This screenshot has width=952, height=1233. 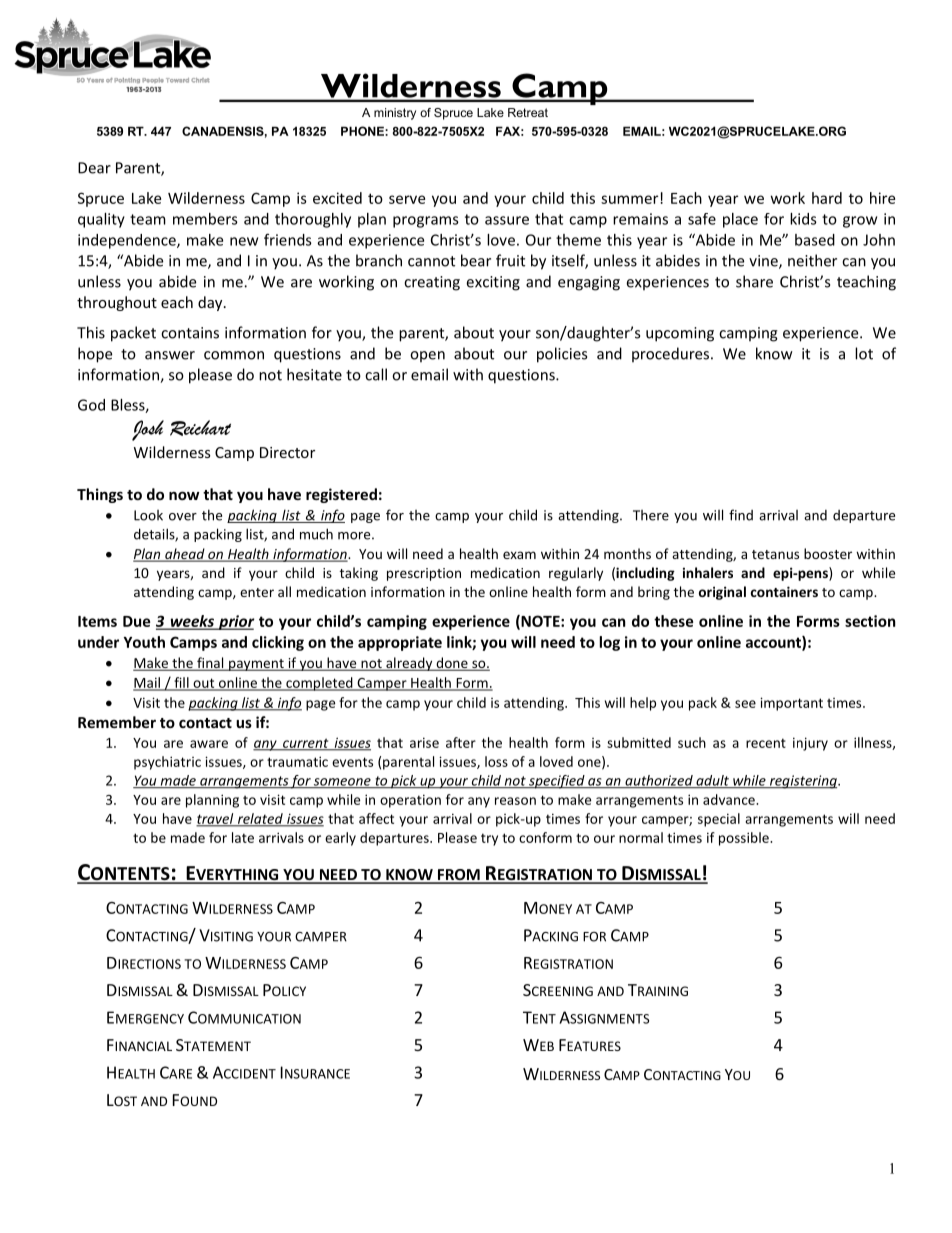 I want to click on travel, so click(x=216, y=819).
